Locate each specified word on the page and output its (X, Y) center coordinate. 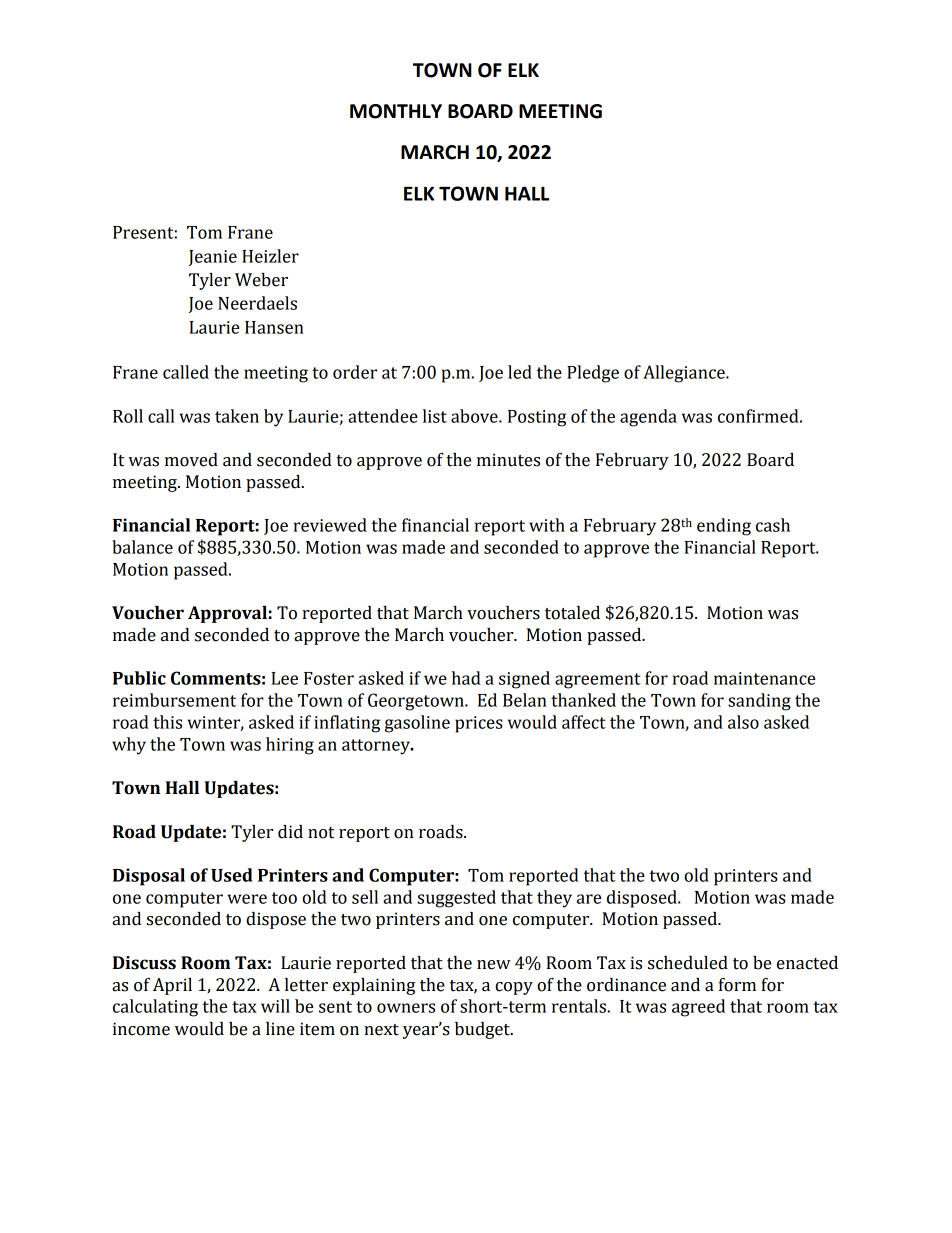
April (172, 986)
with (547, 525)
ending (724, 527)
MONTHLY (396, 111)
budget (483, 1030)
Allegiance (685, 374)
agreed (698, 1008)
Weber (261, 280)
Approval (227, 614)
